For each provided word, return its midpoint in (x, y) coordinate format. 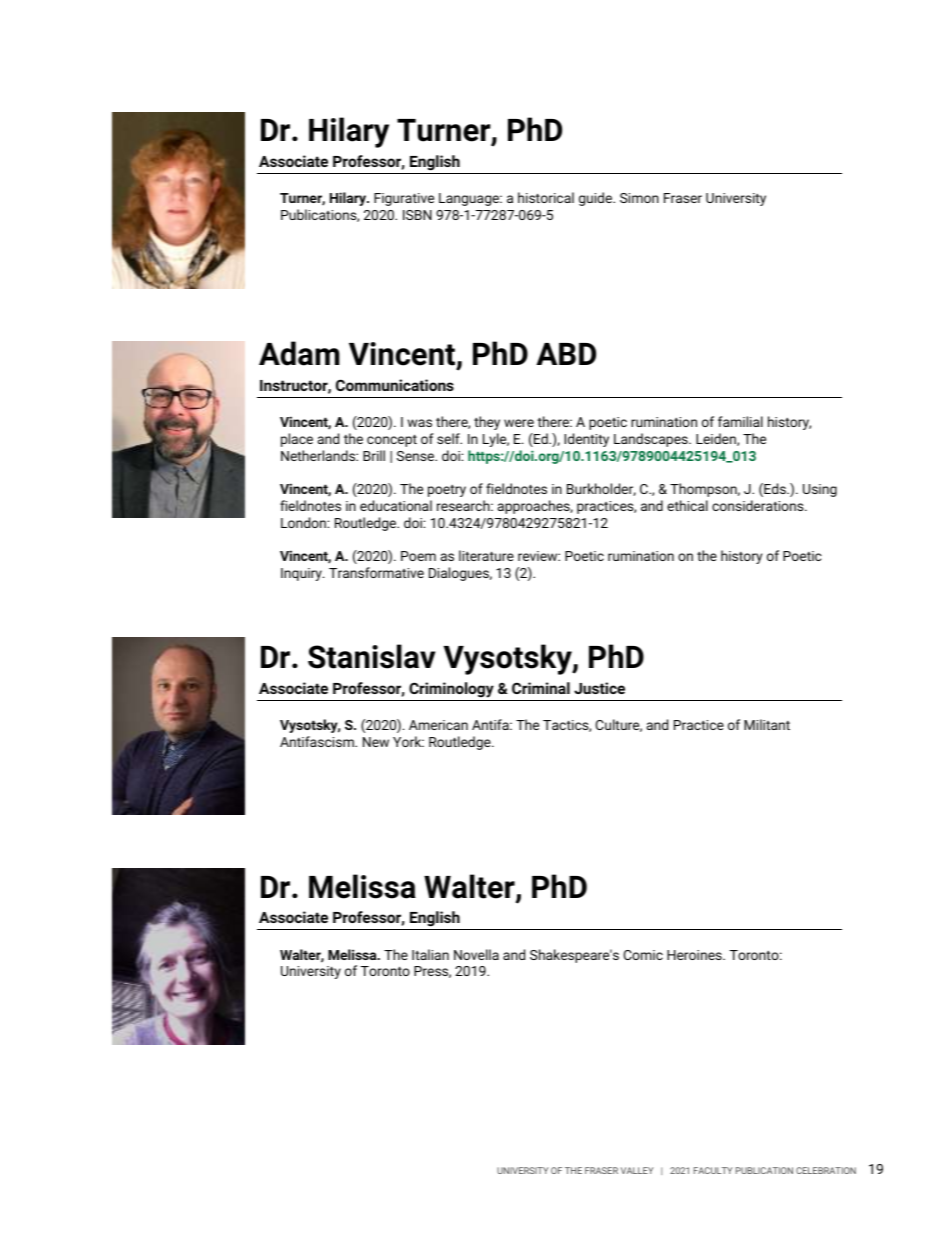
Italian (430, 954)
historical (546, 197)
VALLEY (637, 1170)
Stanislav (371, 656)
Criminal (541, 688)
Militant (767, 724)
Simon (639, 198)
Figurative (404, 199)
